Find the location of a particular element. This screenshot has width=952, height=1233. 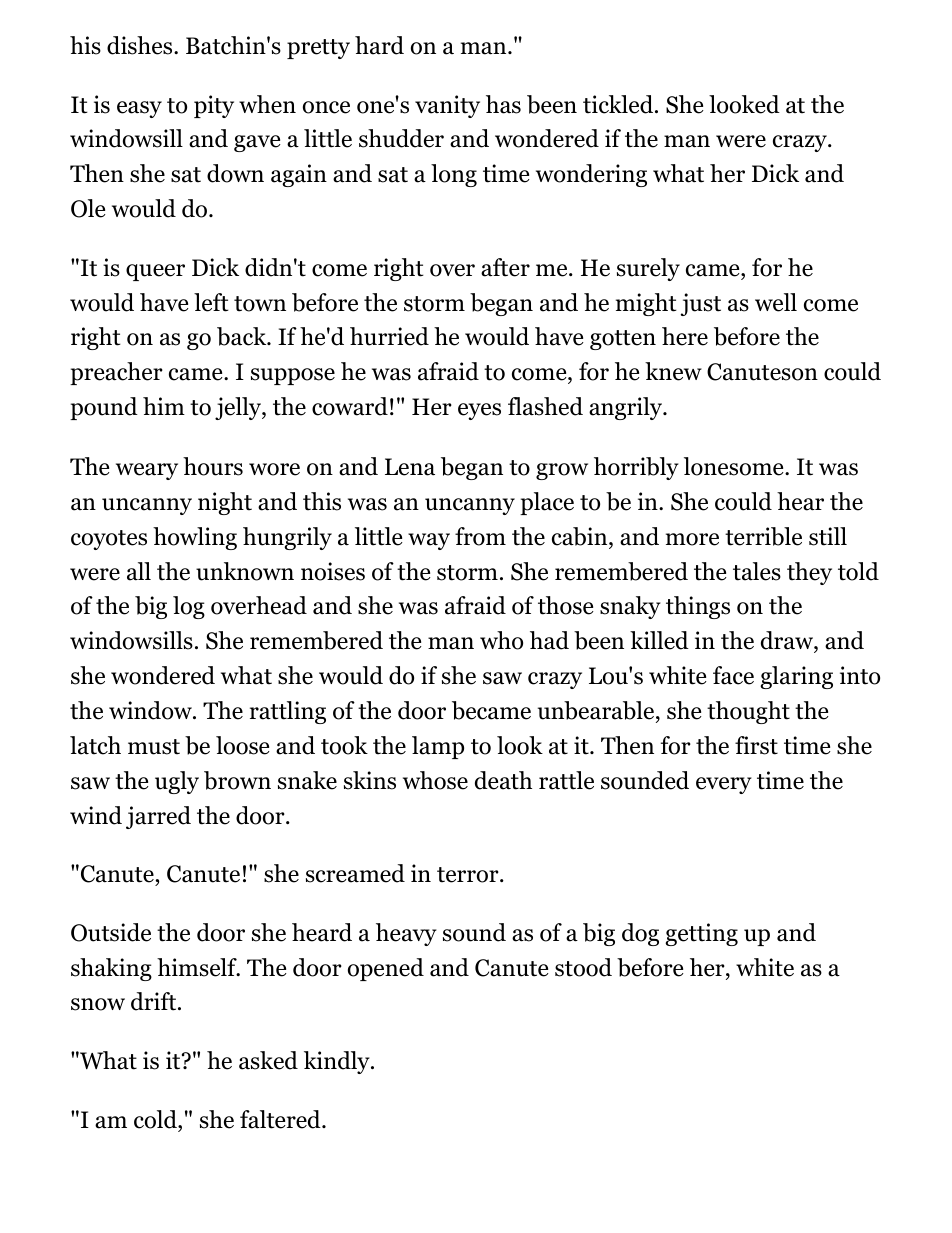

tickled is located at coordinates (619, 104).
